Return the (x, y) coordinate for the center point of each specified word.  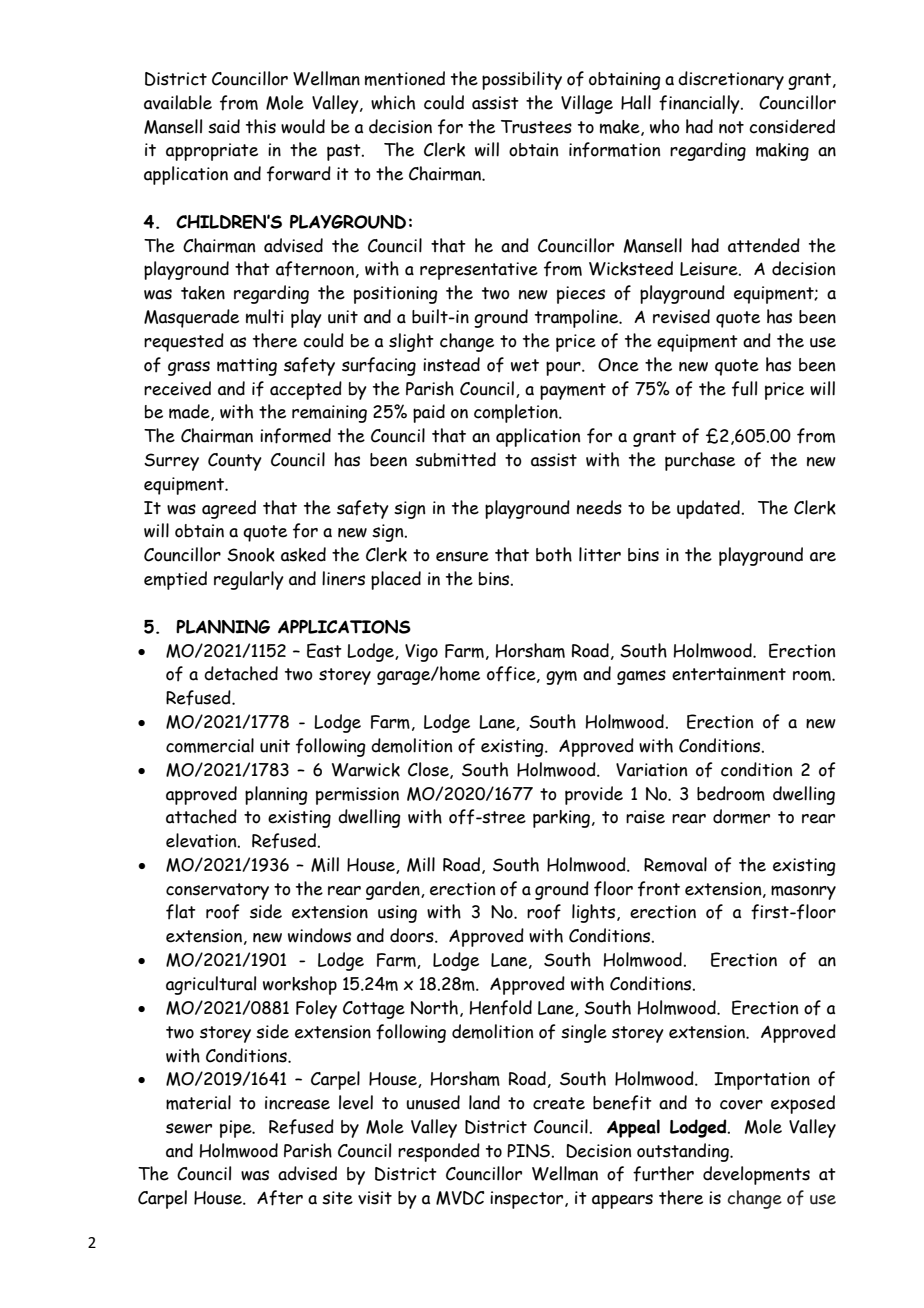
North (434, 1007)
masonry (803, 892)
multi (265, 316)
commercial (210, 745)
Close (429, 770)
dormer (741, 816)
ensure (462, 556)
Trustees (536, 127)
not (731, 127)
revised (681, 316)
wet (525, 365)
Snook (251, 555)
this (261, 126)
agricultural (211, 985)
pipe (237, 1129)
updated (708, 509)
